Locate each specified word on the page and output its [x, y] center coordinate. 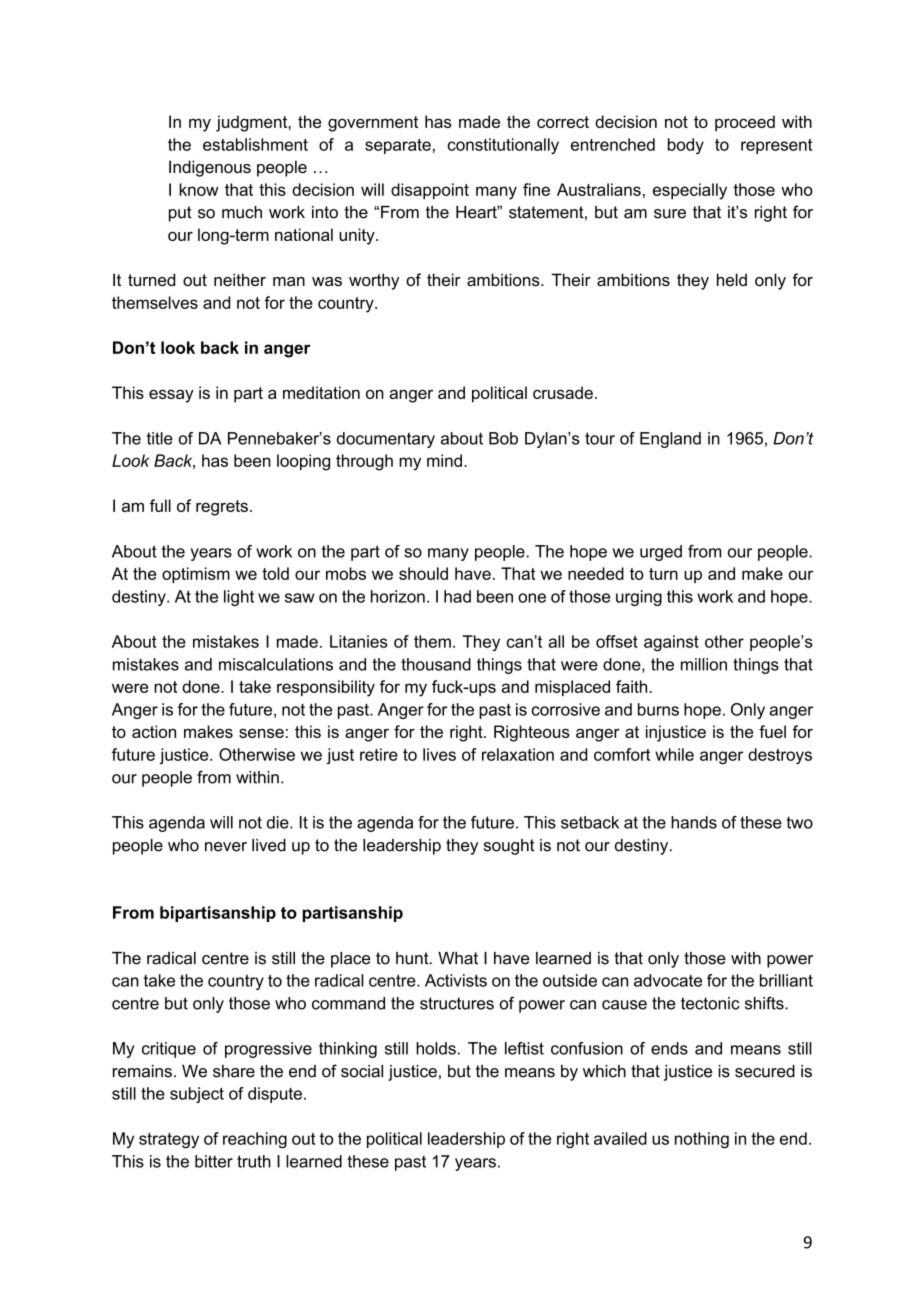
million [704, 664]
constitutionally [503, 146]
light [239, 598]
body [686, 146]
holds [436, 1048]
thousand [436, 664]
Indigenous [210, 168]
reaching [255, 1140]
